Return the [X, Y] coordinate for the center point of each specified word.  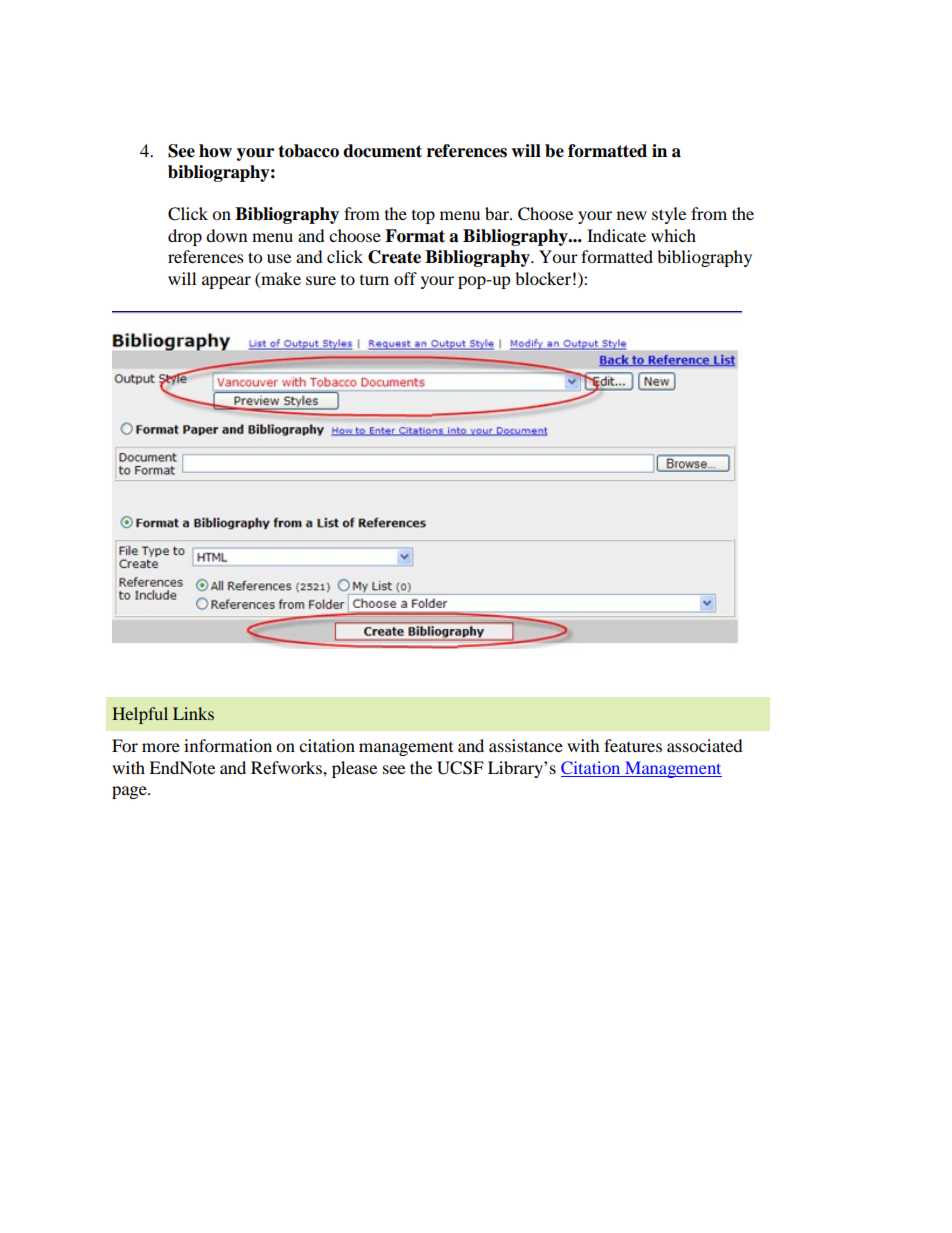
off [405, 278]
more [161, 747]
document [382, 151]
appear [226, 282]
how [215, 151]
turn [374, 280]
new [632, 215]
